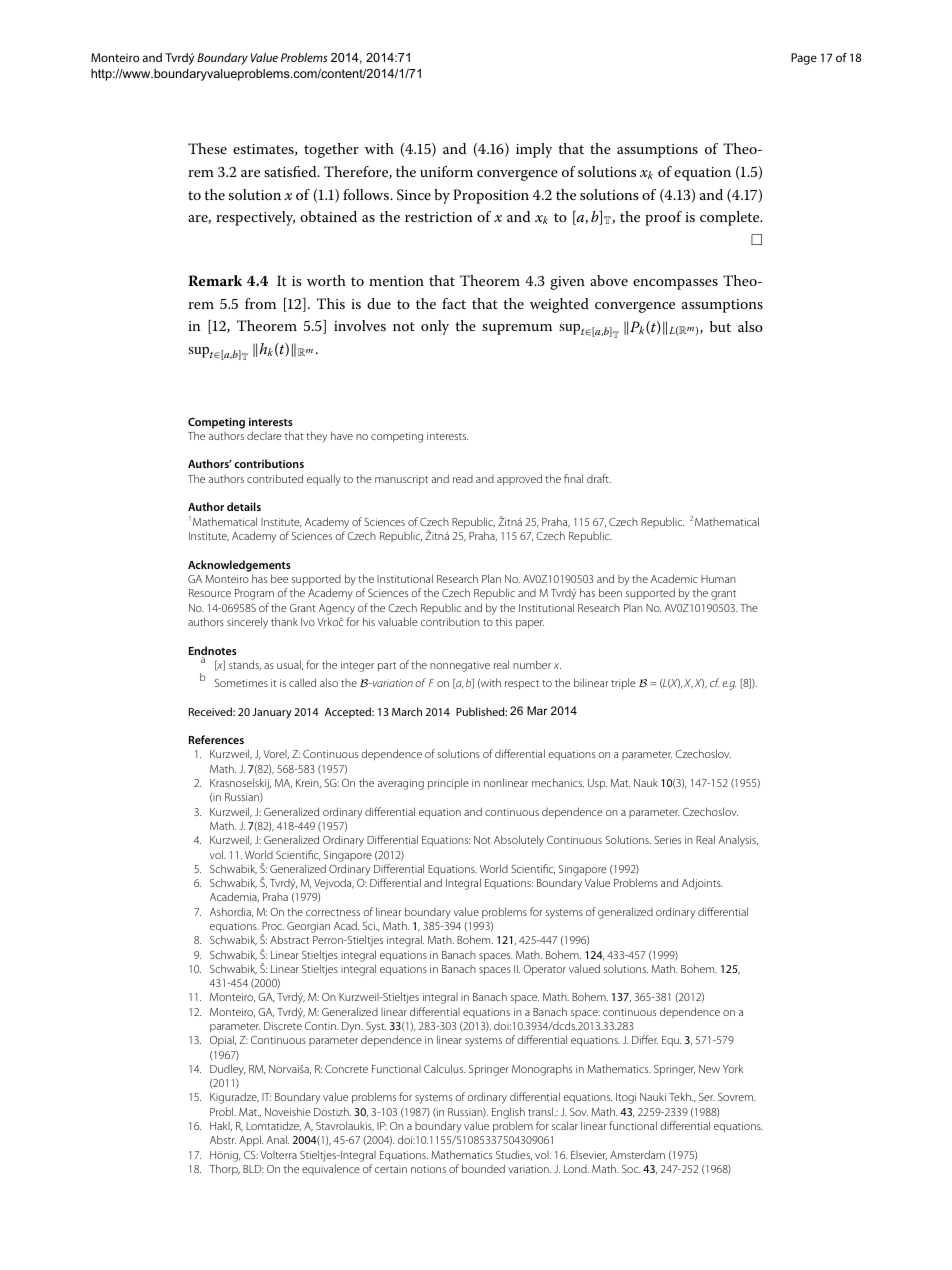  Describe the element at coordinates (514, 1155) in the image. I see `Studies` at that location.
